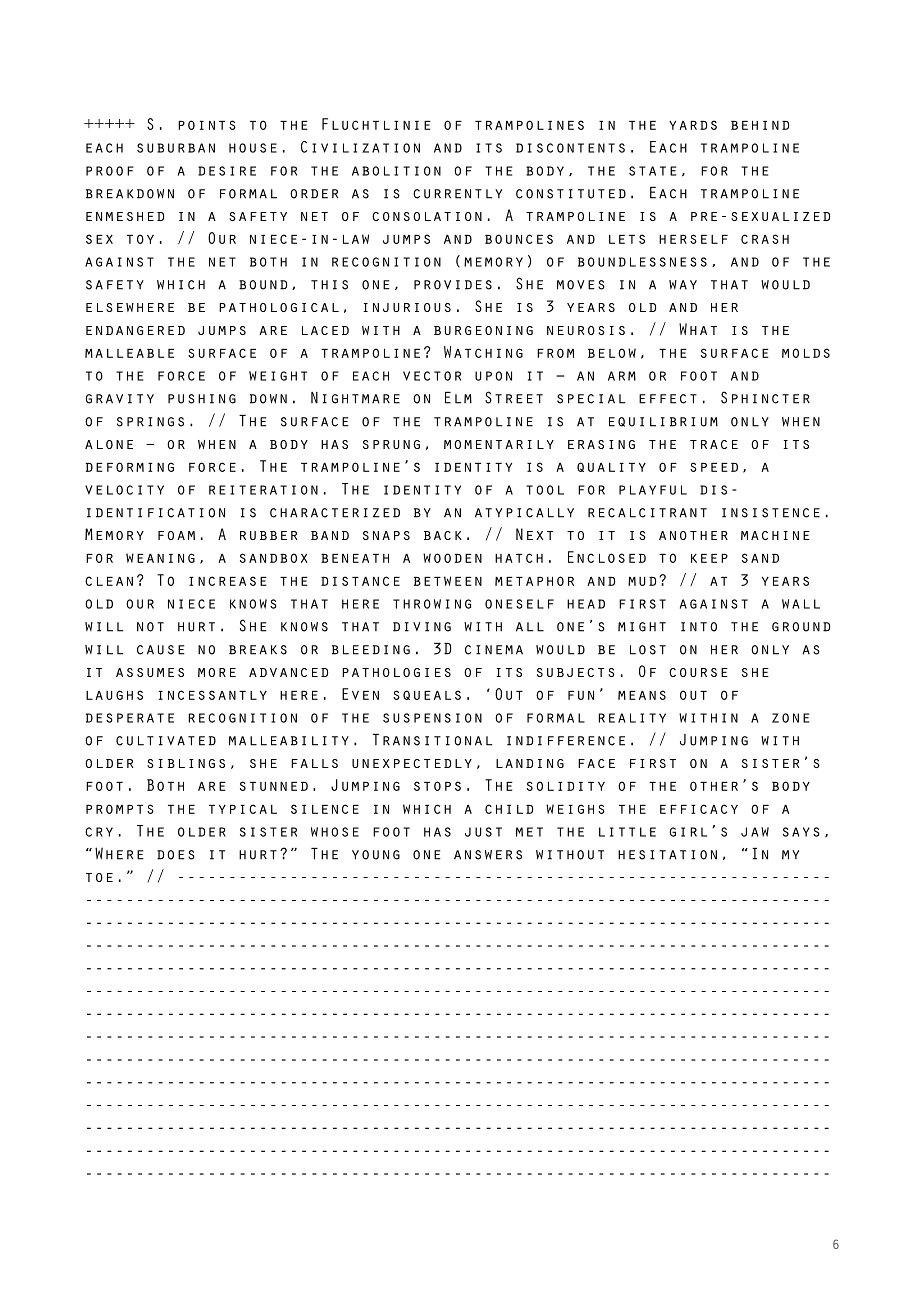 The width and height of the screenshot is (924, 1308). Describe the element at coordinates (176, 855) in the screenshot. I see `does` at that location.
